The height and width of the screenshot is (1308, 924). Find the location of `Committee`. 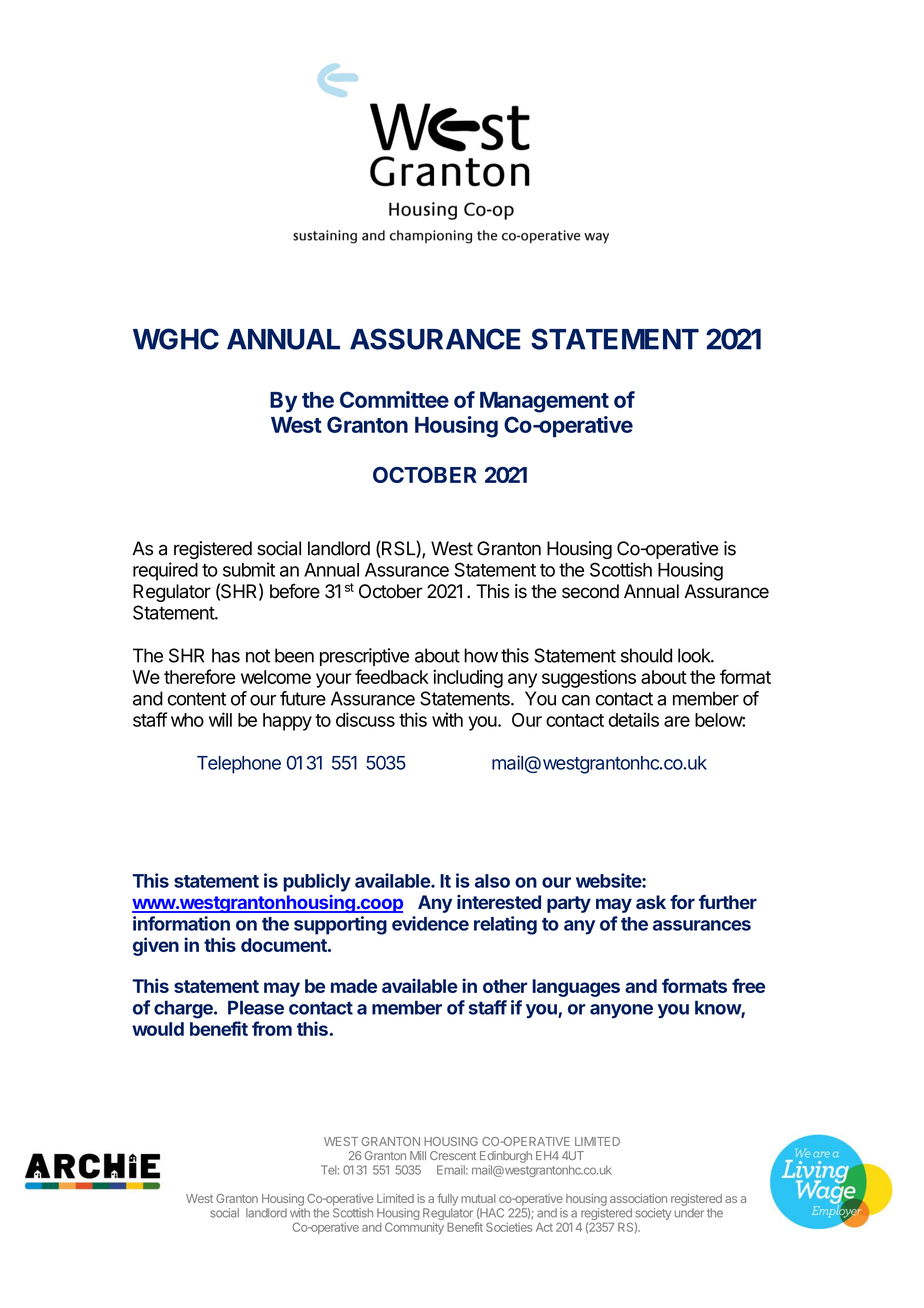

Committee is located at coordinates (394, 399).
